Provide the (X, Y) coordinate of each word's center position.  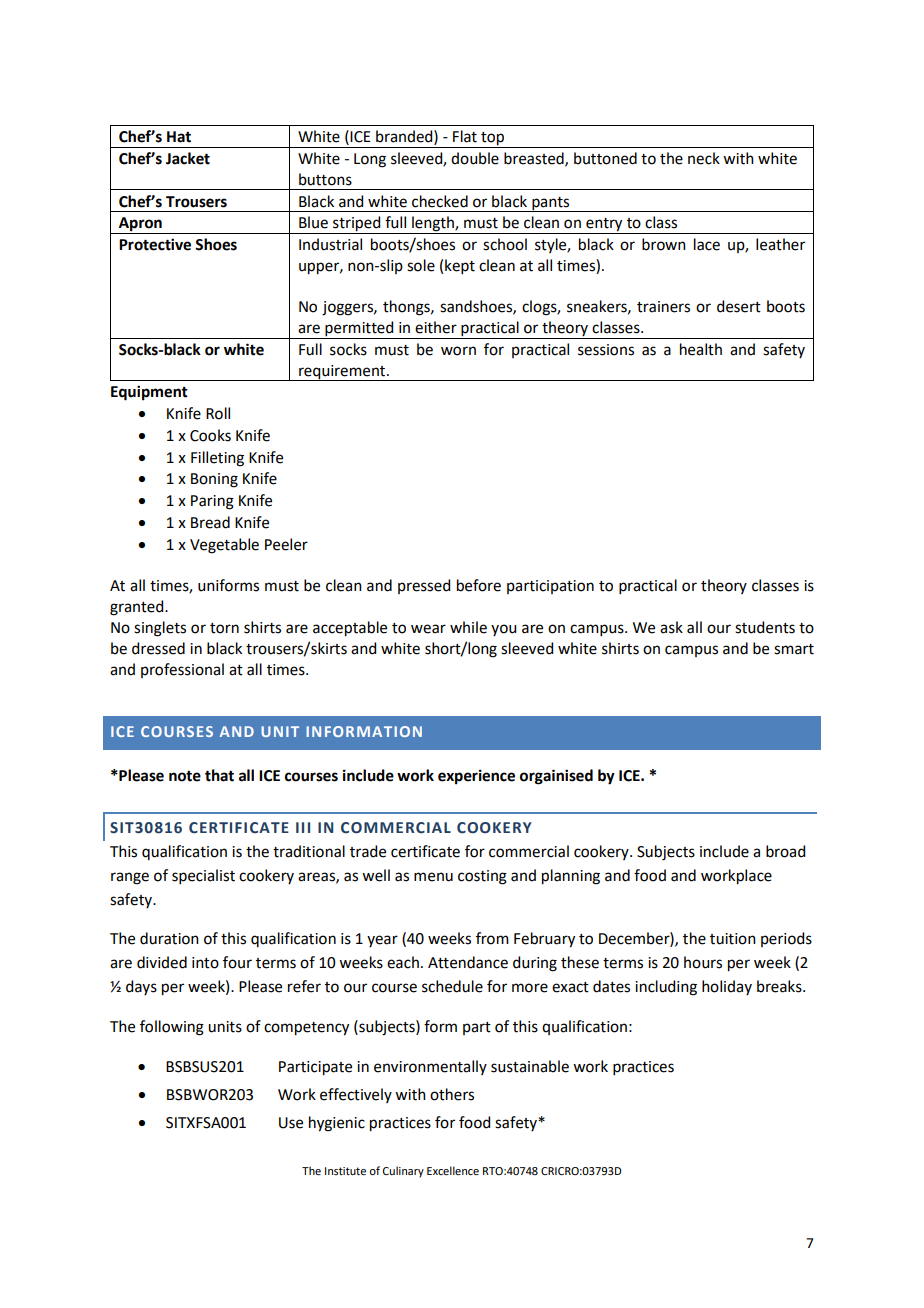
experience (476, 777)
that (219, 775)
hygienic (337, 1124)
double (475, 158)
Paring (212, 502)
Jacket (188, 158)
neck (704, 158)
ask (671, 627)
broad (785, 851)
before (479, 585)
